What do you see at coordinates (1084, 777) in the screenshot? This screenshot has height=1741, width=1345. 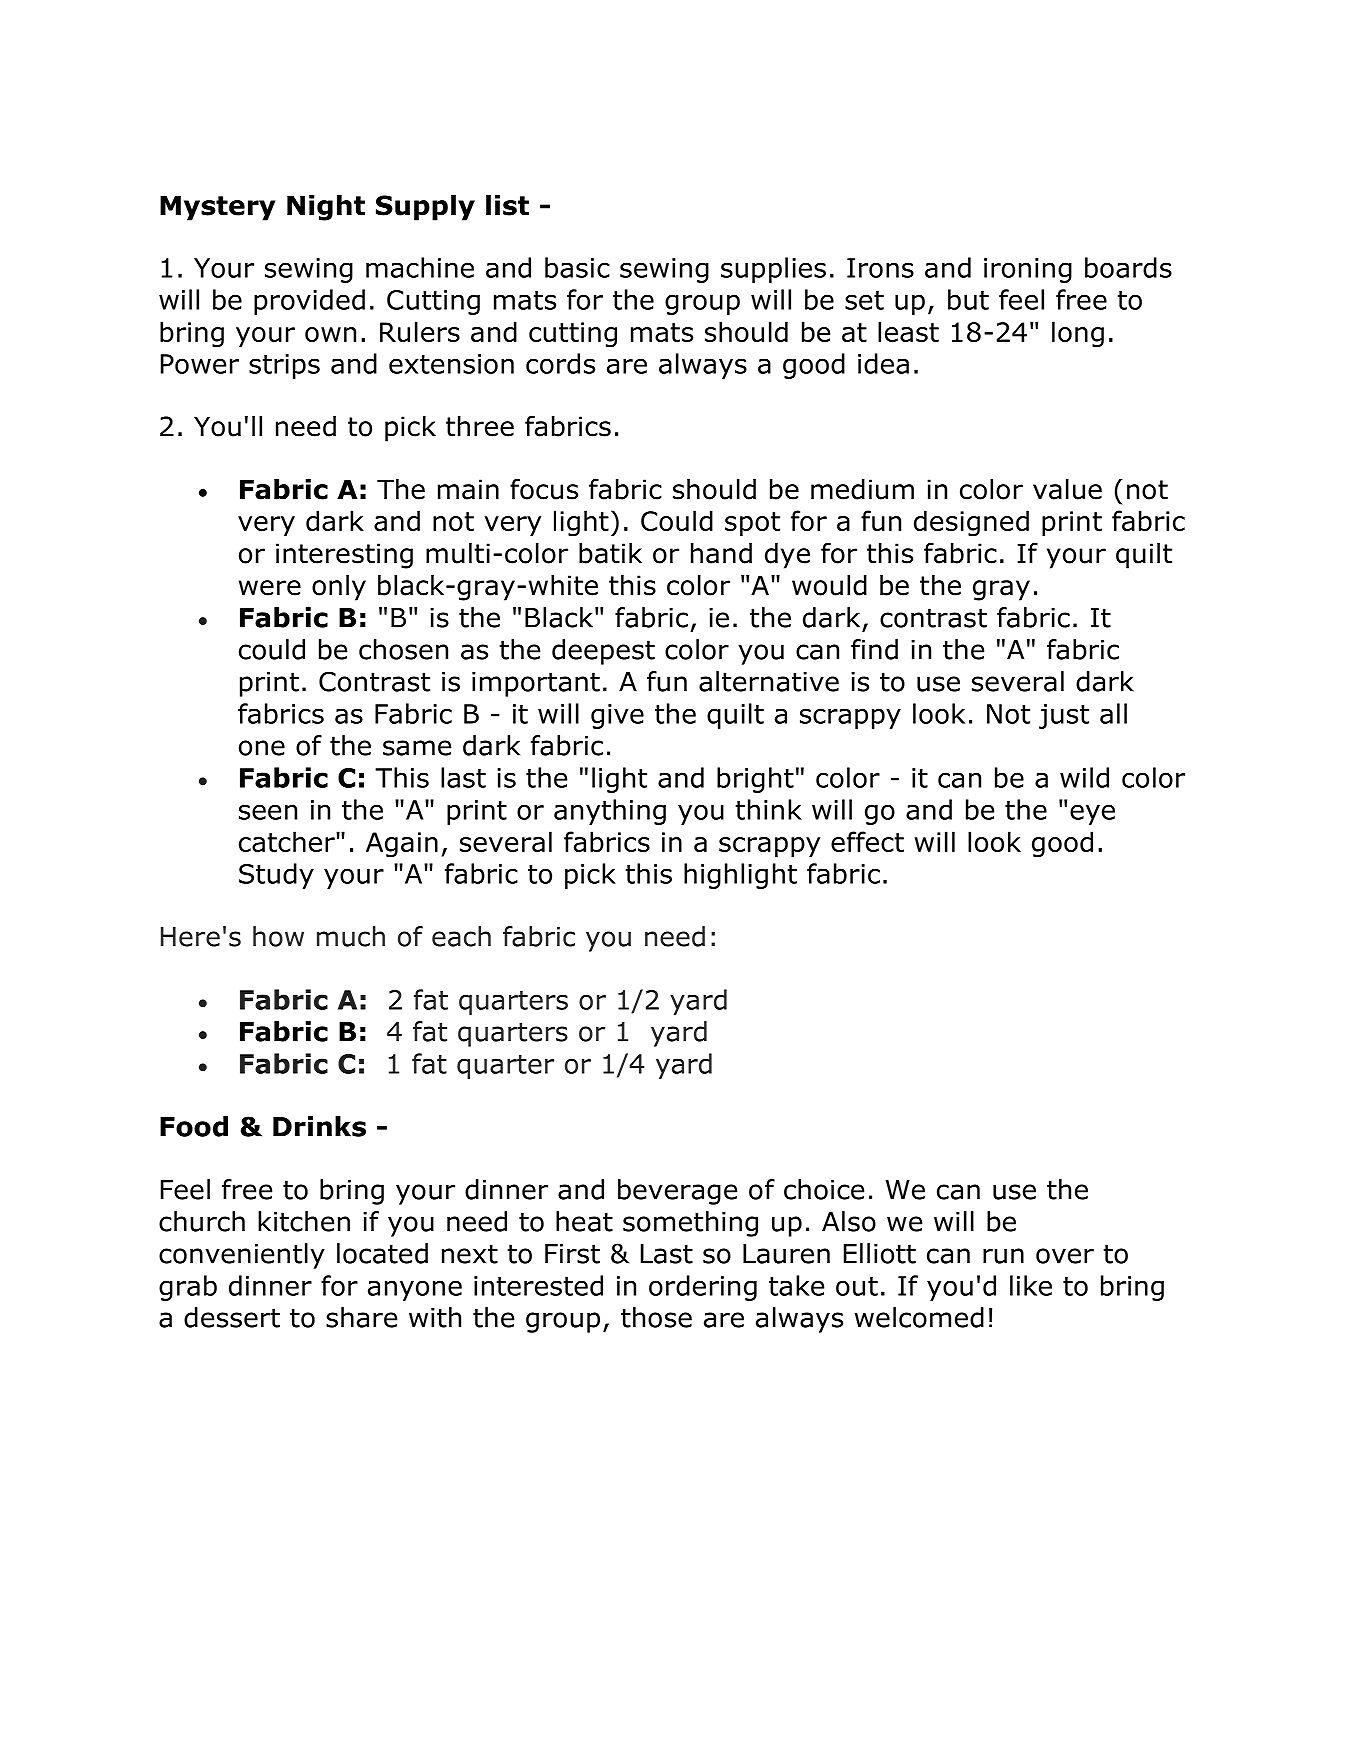 I see `wild` at bounding box center [1084, 777].
